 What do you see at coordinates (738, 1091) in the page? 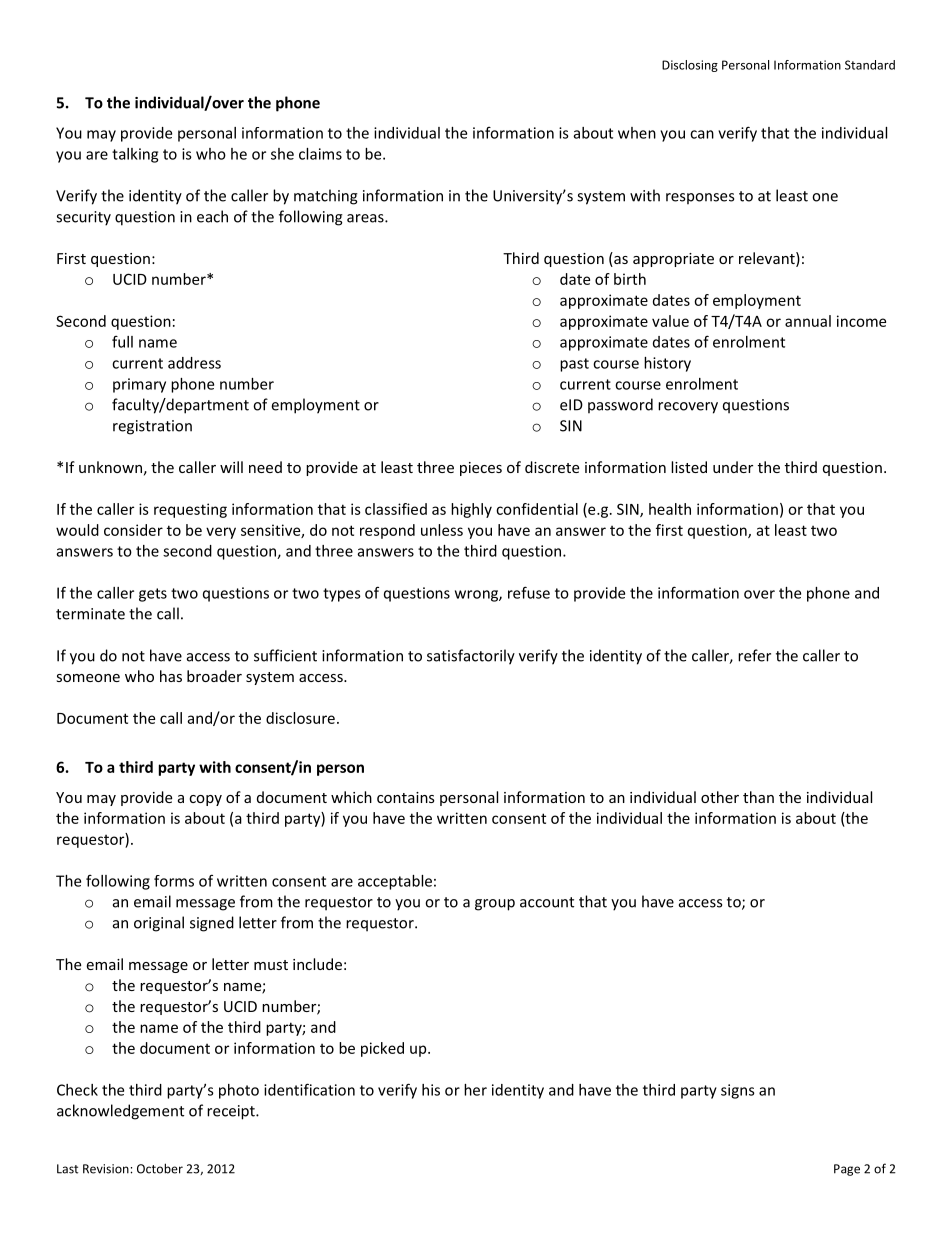
I see `signs` at bounding box center [738, 1091].
